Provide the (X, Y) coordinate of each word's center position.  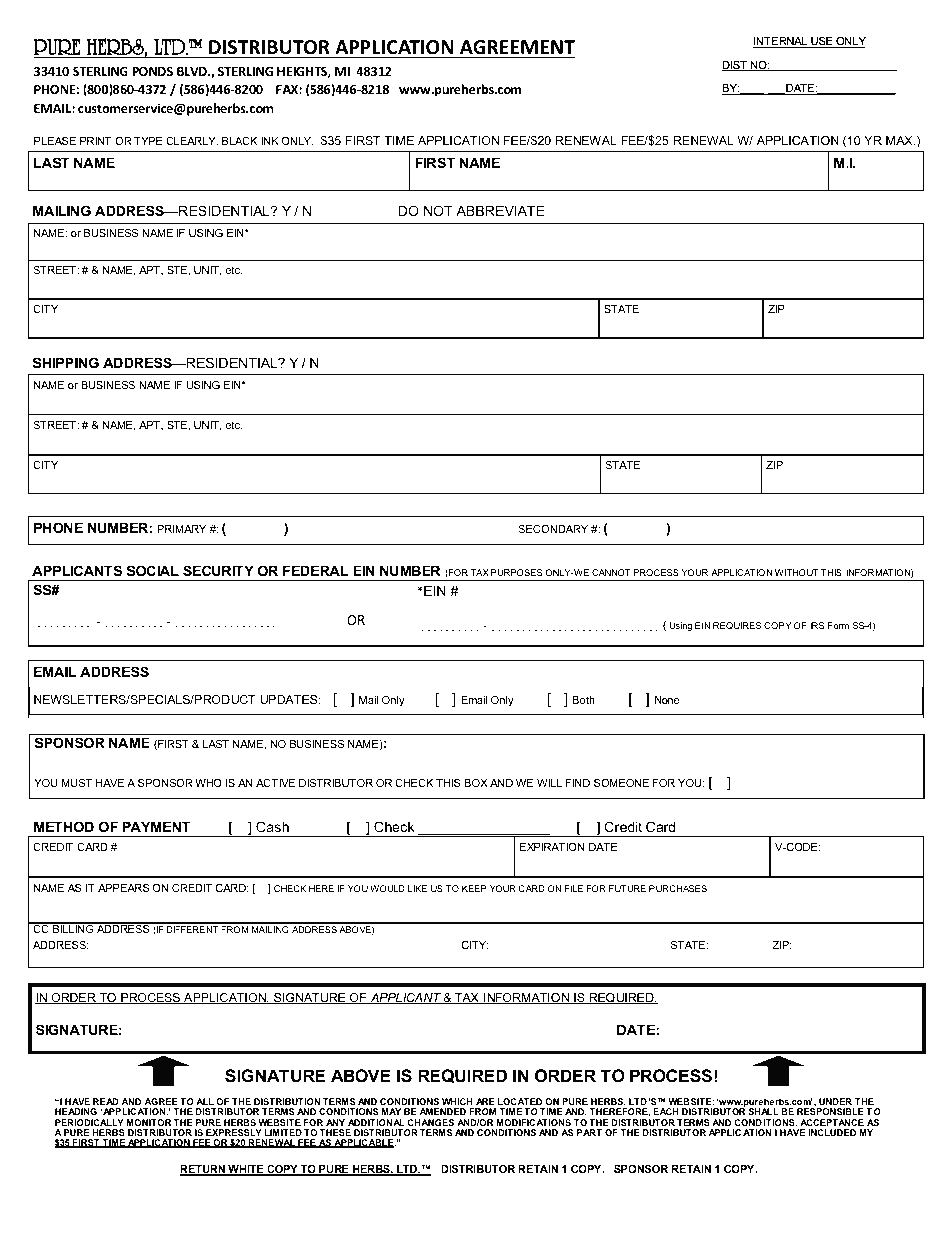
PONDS (152, 71)
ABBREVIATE (500, 210)
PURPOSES (516, 572)
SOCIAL (153, 570)
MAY (391, 1111)
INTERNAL (781, 42)
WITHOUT (797, 572)
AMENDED (443, 1111)
